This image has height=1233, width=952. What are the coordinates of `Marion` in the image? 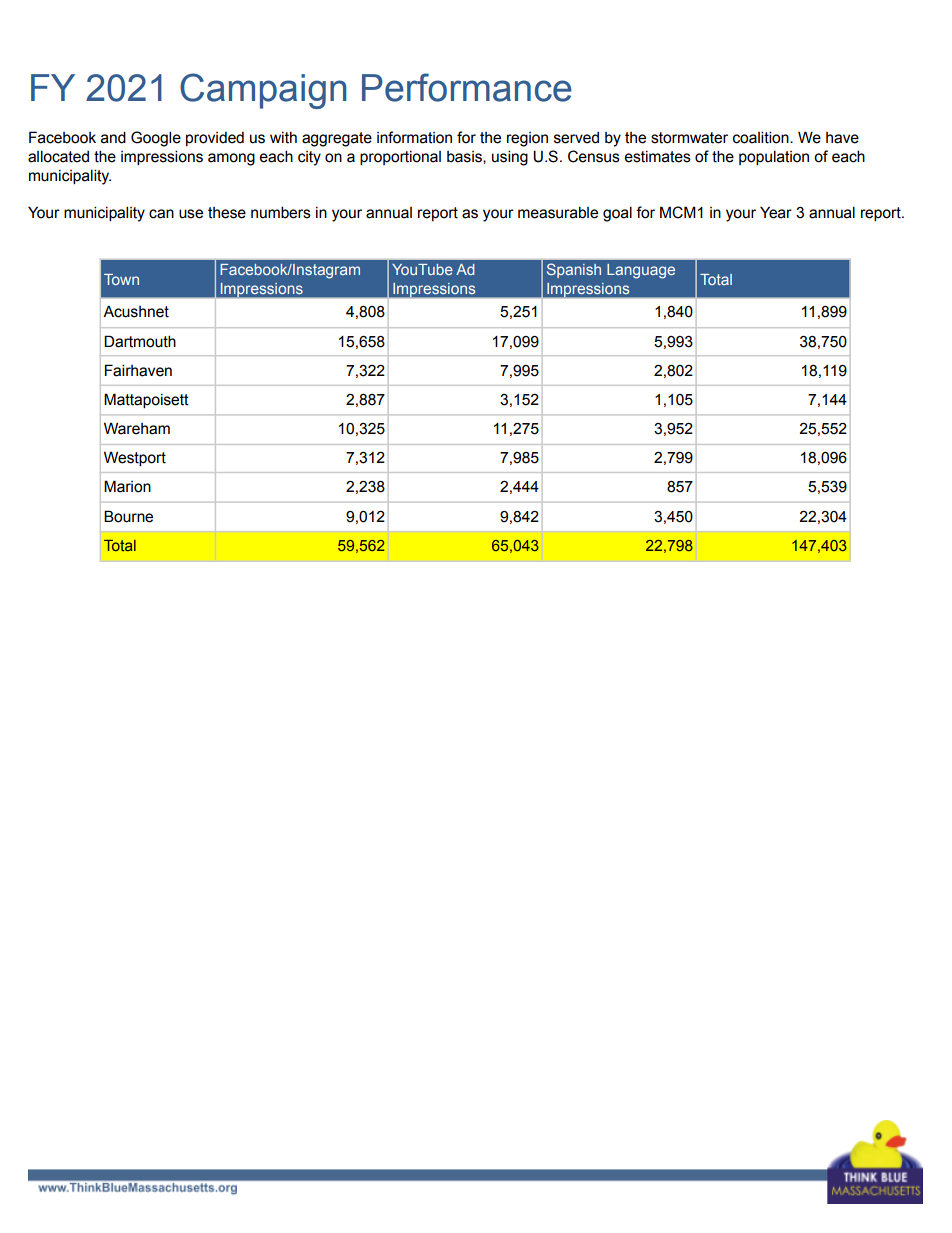 It's located at (127, 486).
